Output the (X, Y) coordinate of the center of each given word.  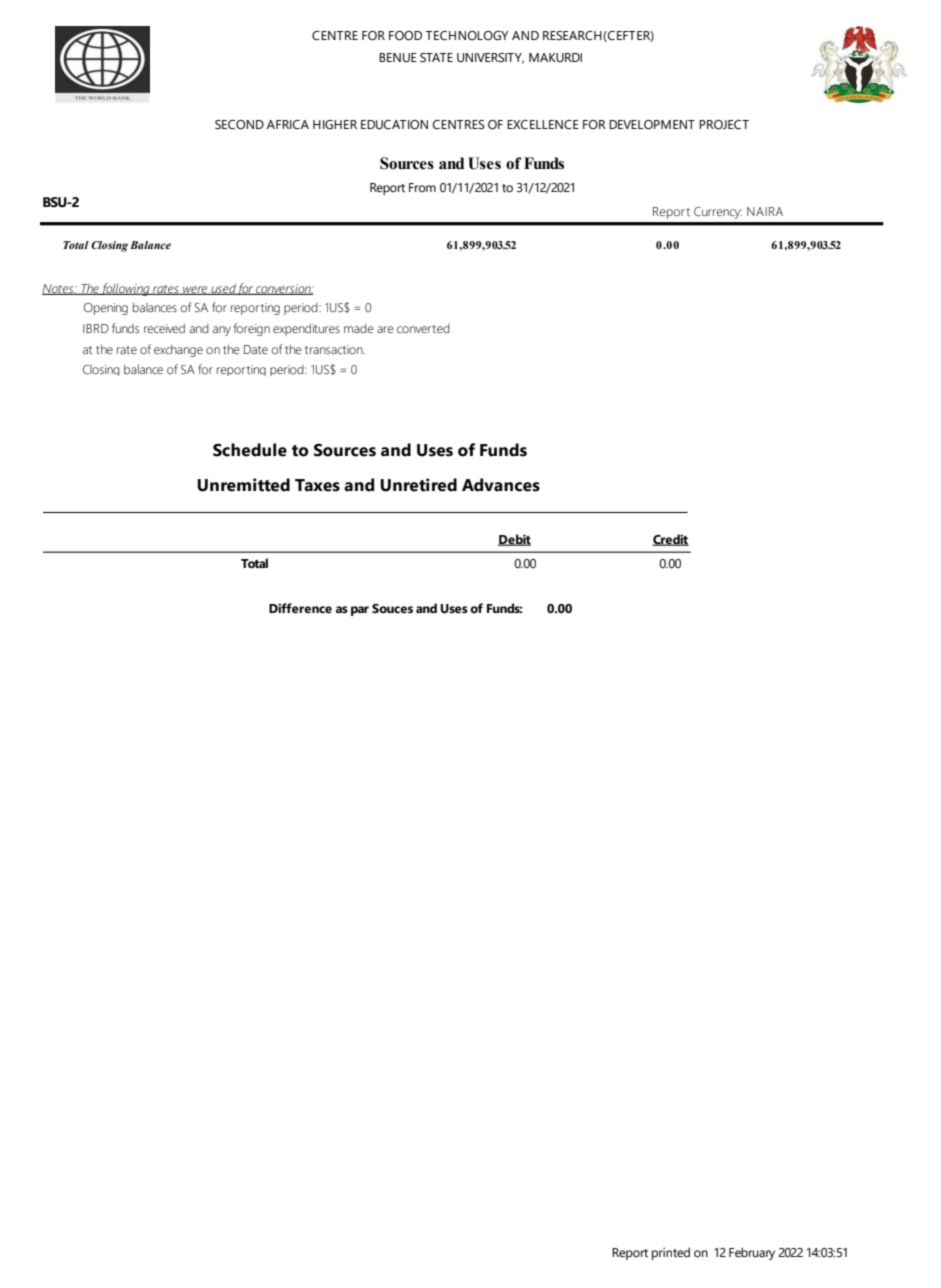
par (360, 611)
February (752, 1253)
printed (671, 1253)
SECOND (239, 125)
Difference (300, 608)
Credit (670, 540)
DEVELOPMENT (652, 125)
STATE (436, 58)
